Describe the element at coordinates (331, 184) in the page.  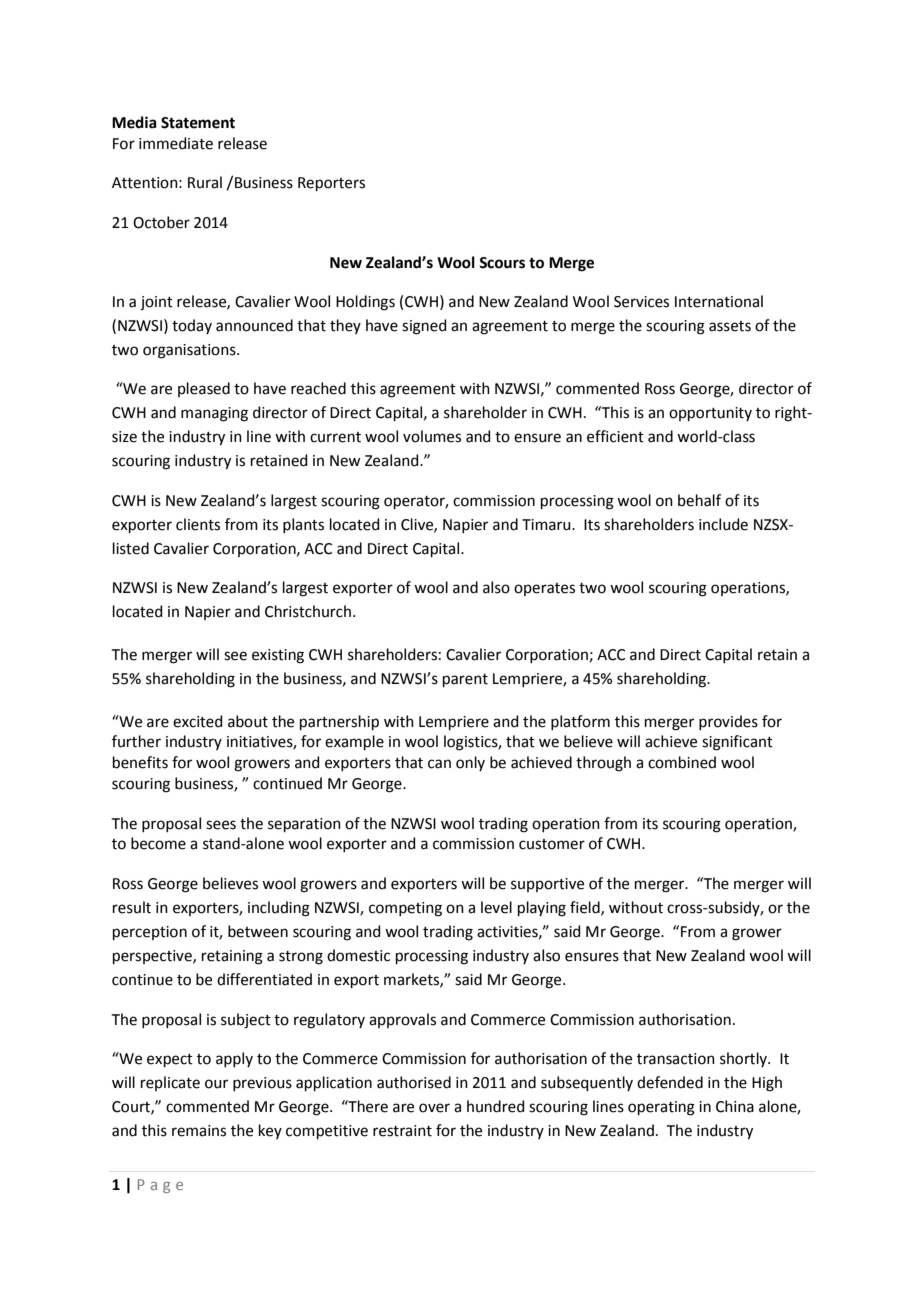
I see `Reporters` at that location.
